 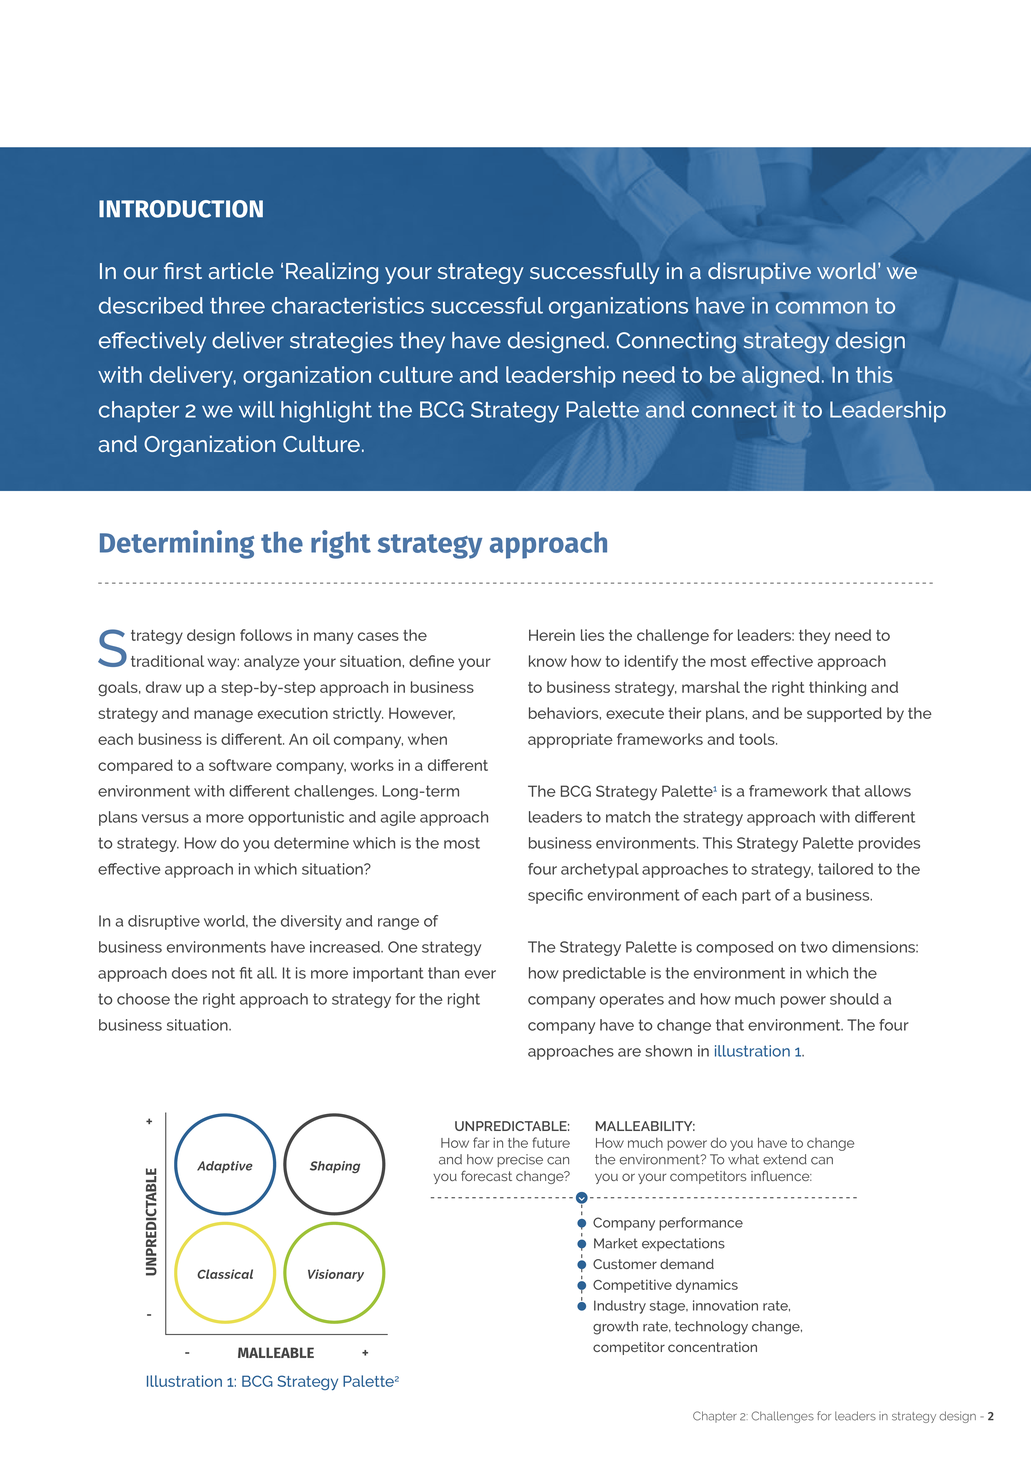 I want to click on forecast, so click(x=486, y=1175).
